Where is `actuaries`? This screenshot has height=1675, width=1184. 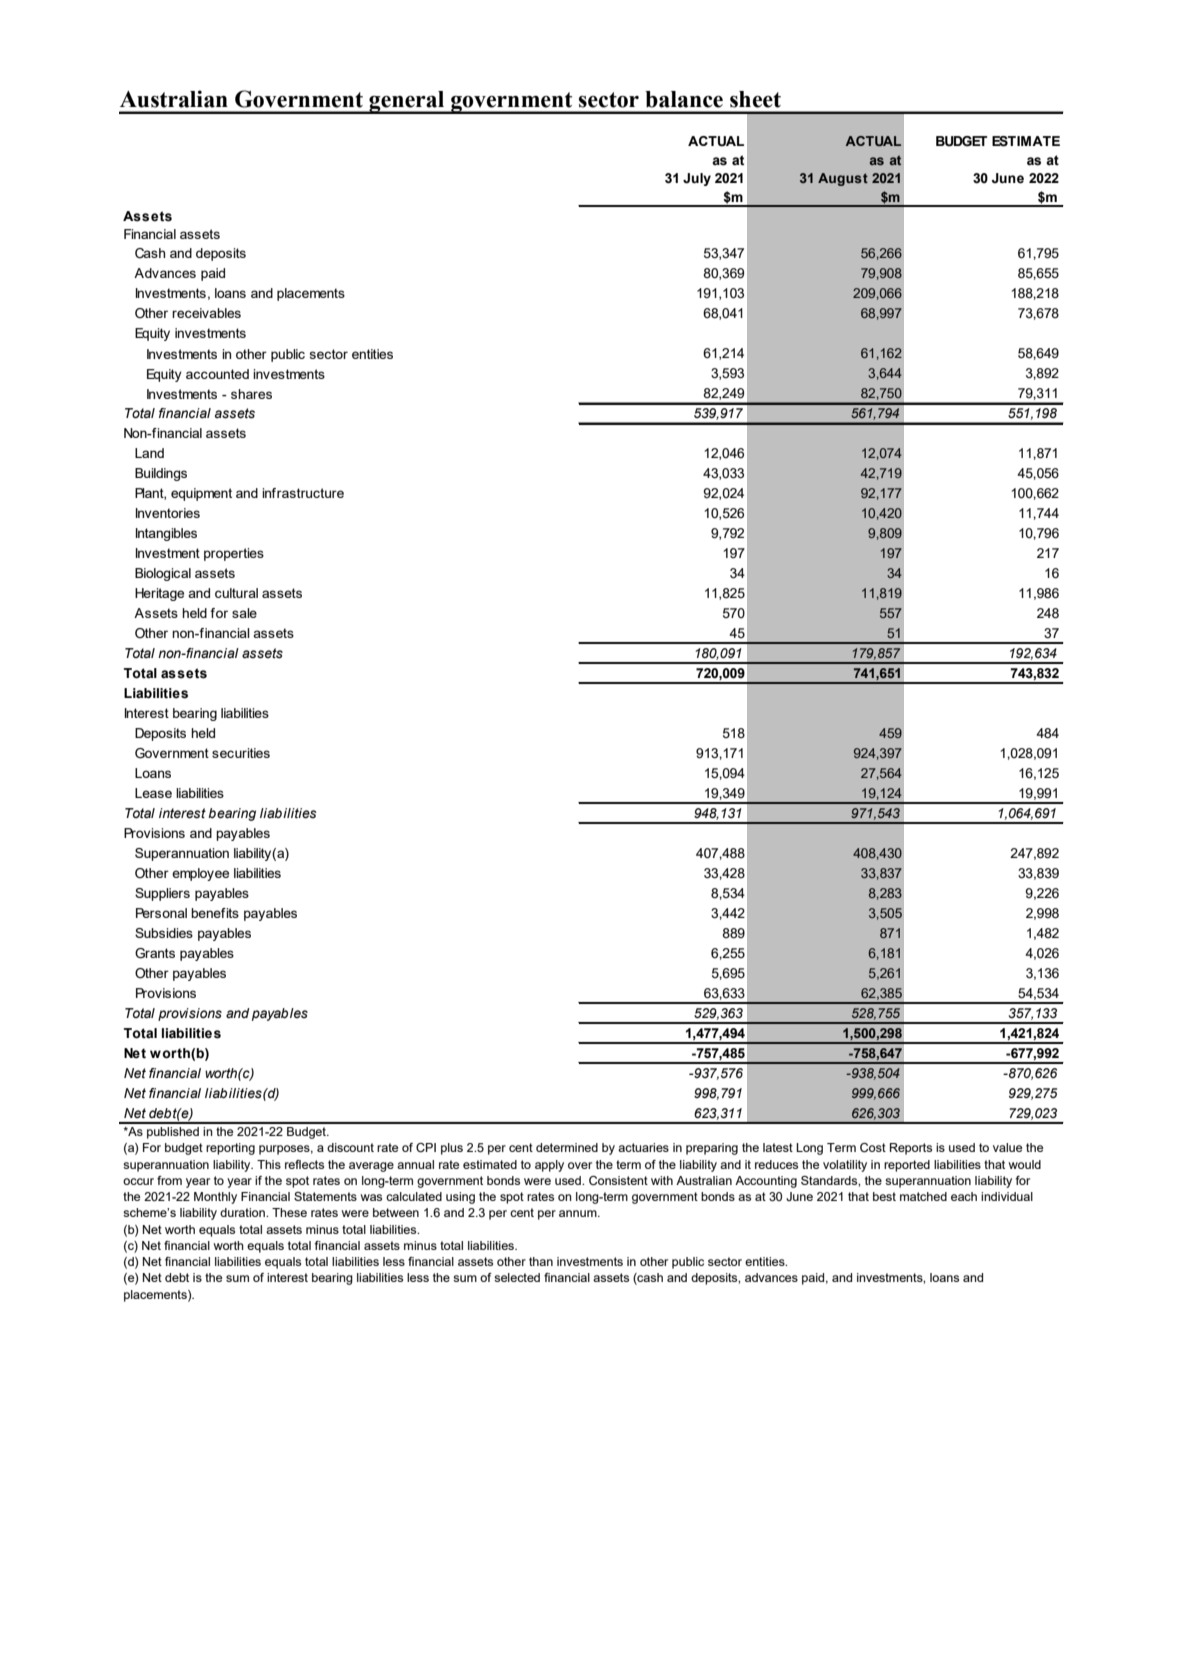
actuaries is located at coordinates (643, 1147).
